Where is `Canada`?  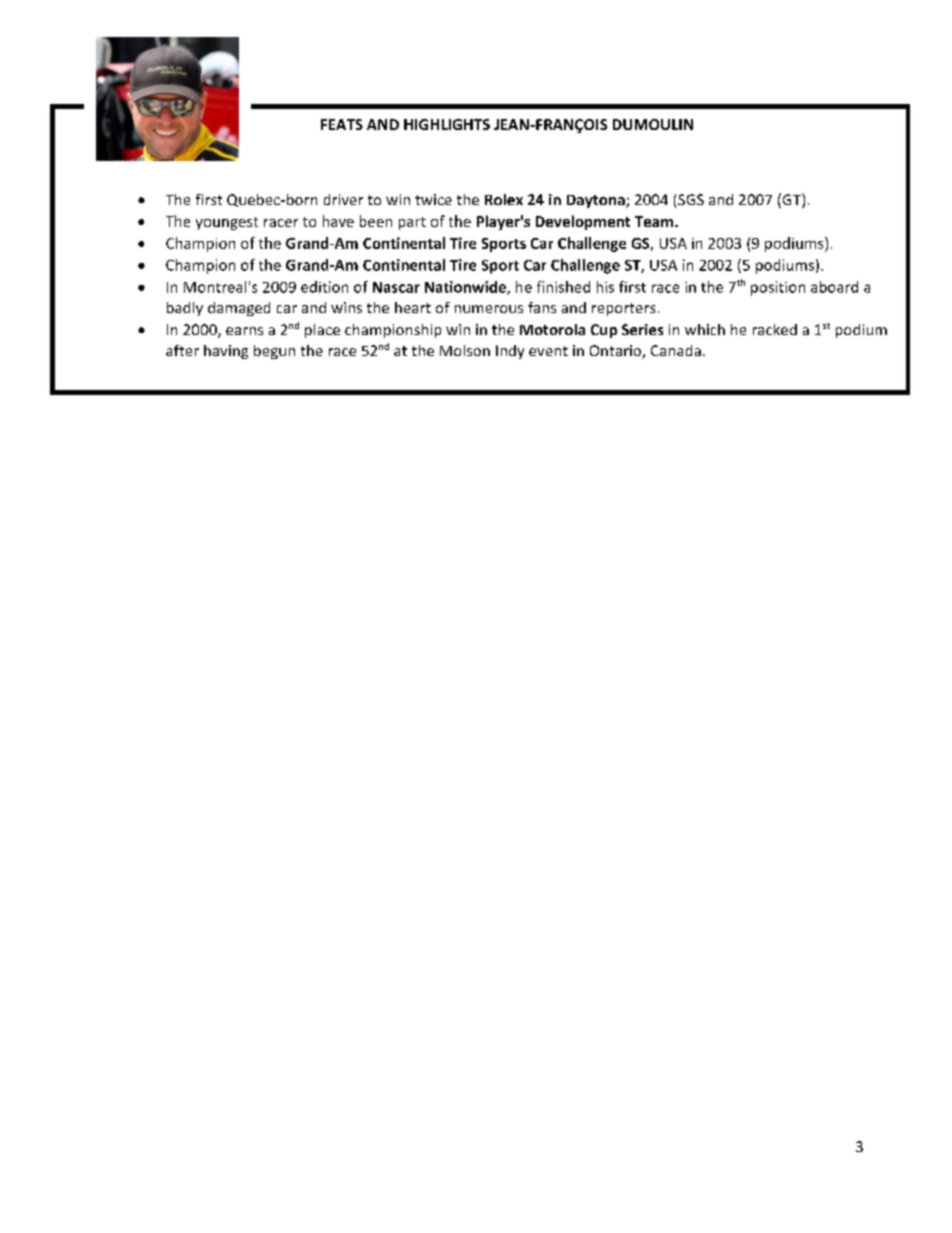 Canada is located at coordinates (676, 350).
